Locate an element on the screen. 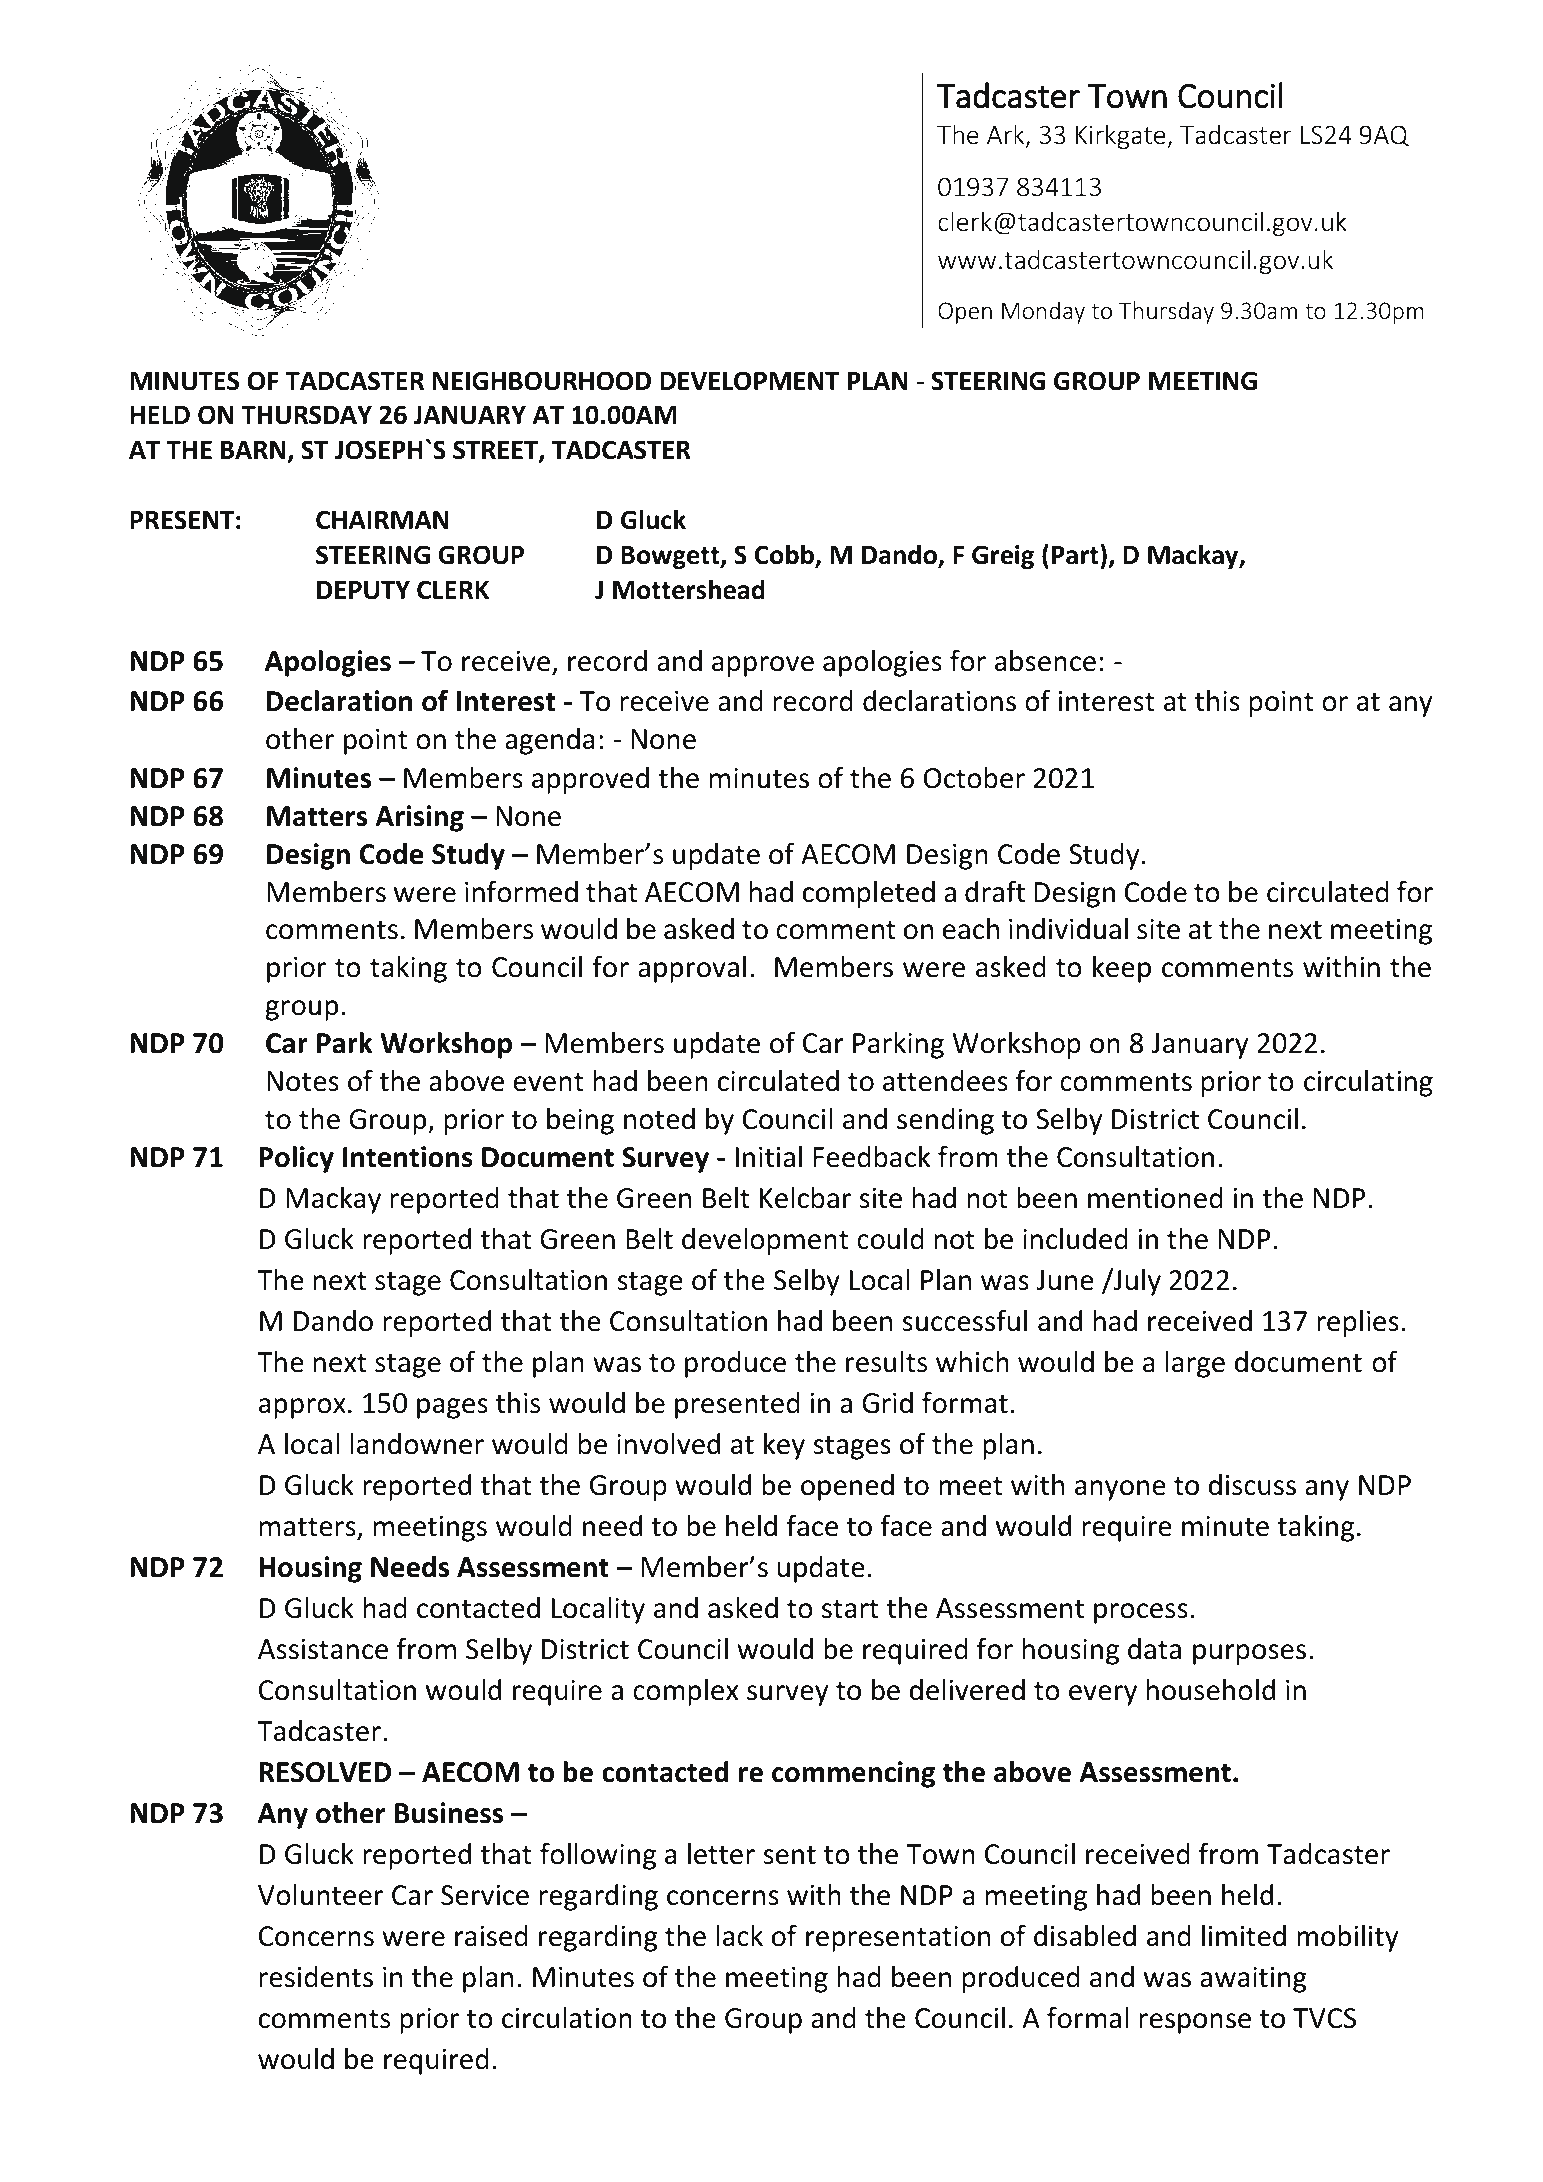  process is located at coordinates (1141, 1613).
